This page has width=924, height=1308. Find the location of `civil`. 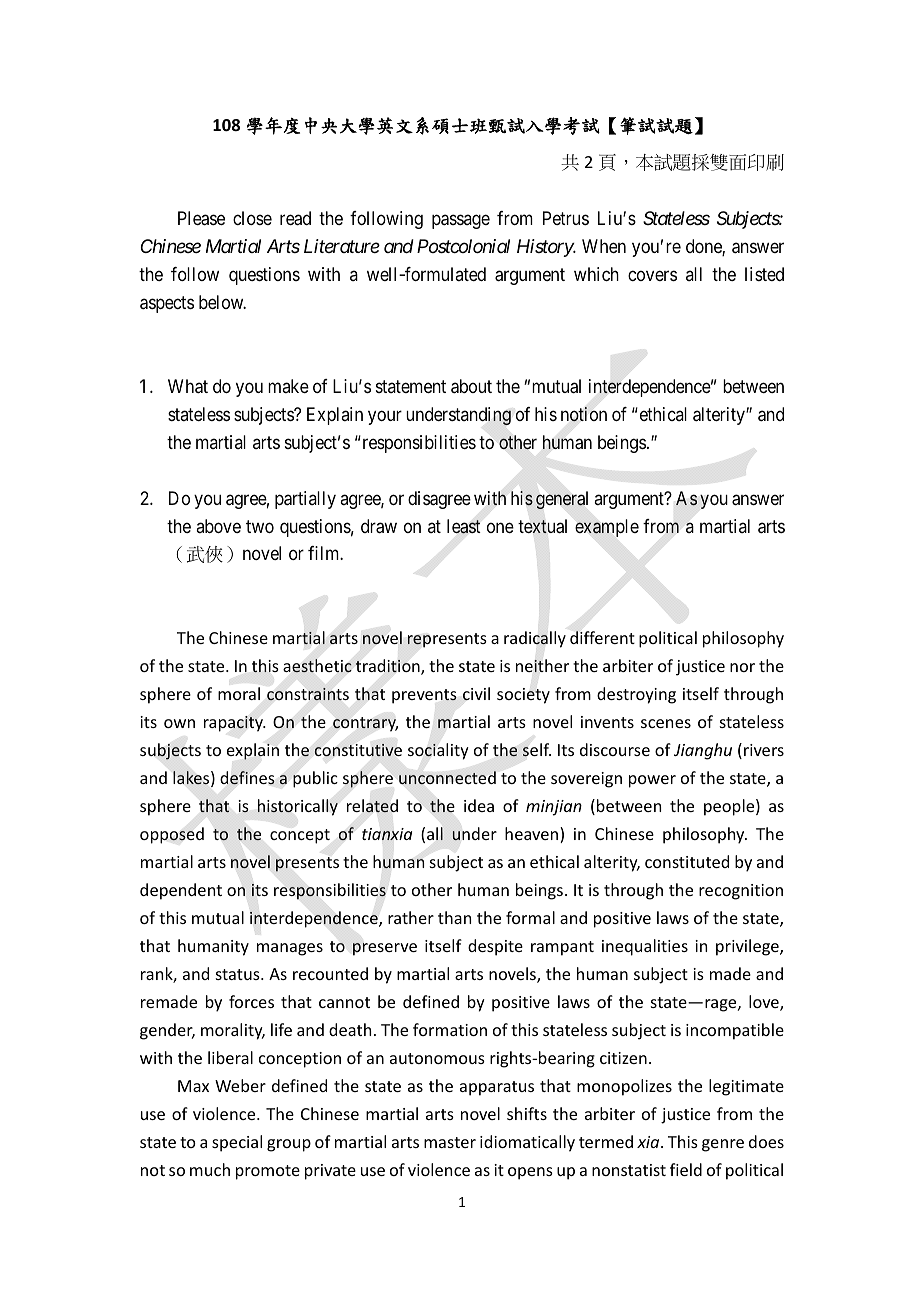

civil is located at coordinates (476, 693).
